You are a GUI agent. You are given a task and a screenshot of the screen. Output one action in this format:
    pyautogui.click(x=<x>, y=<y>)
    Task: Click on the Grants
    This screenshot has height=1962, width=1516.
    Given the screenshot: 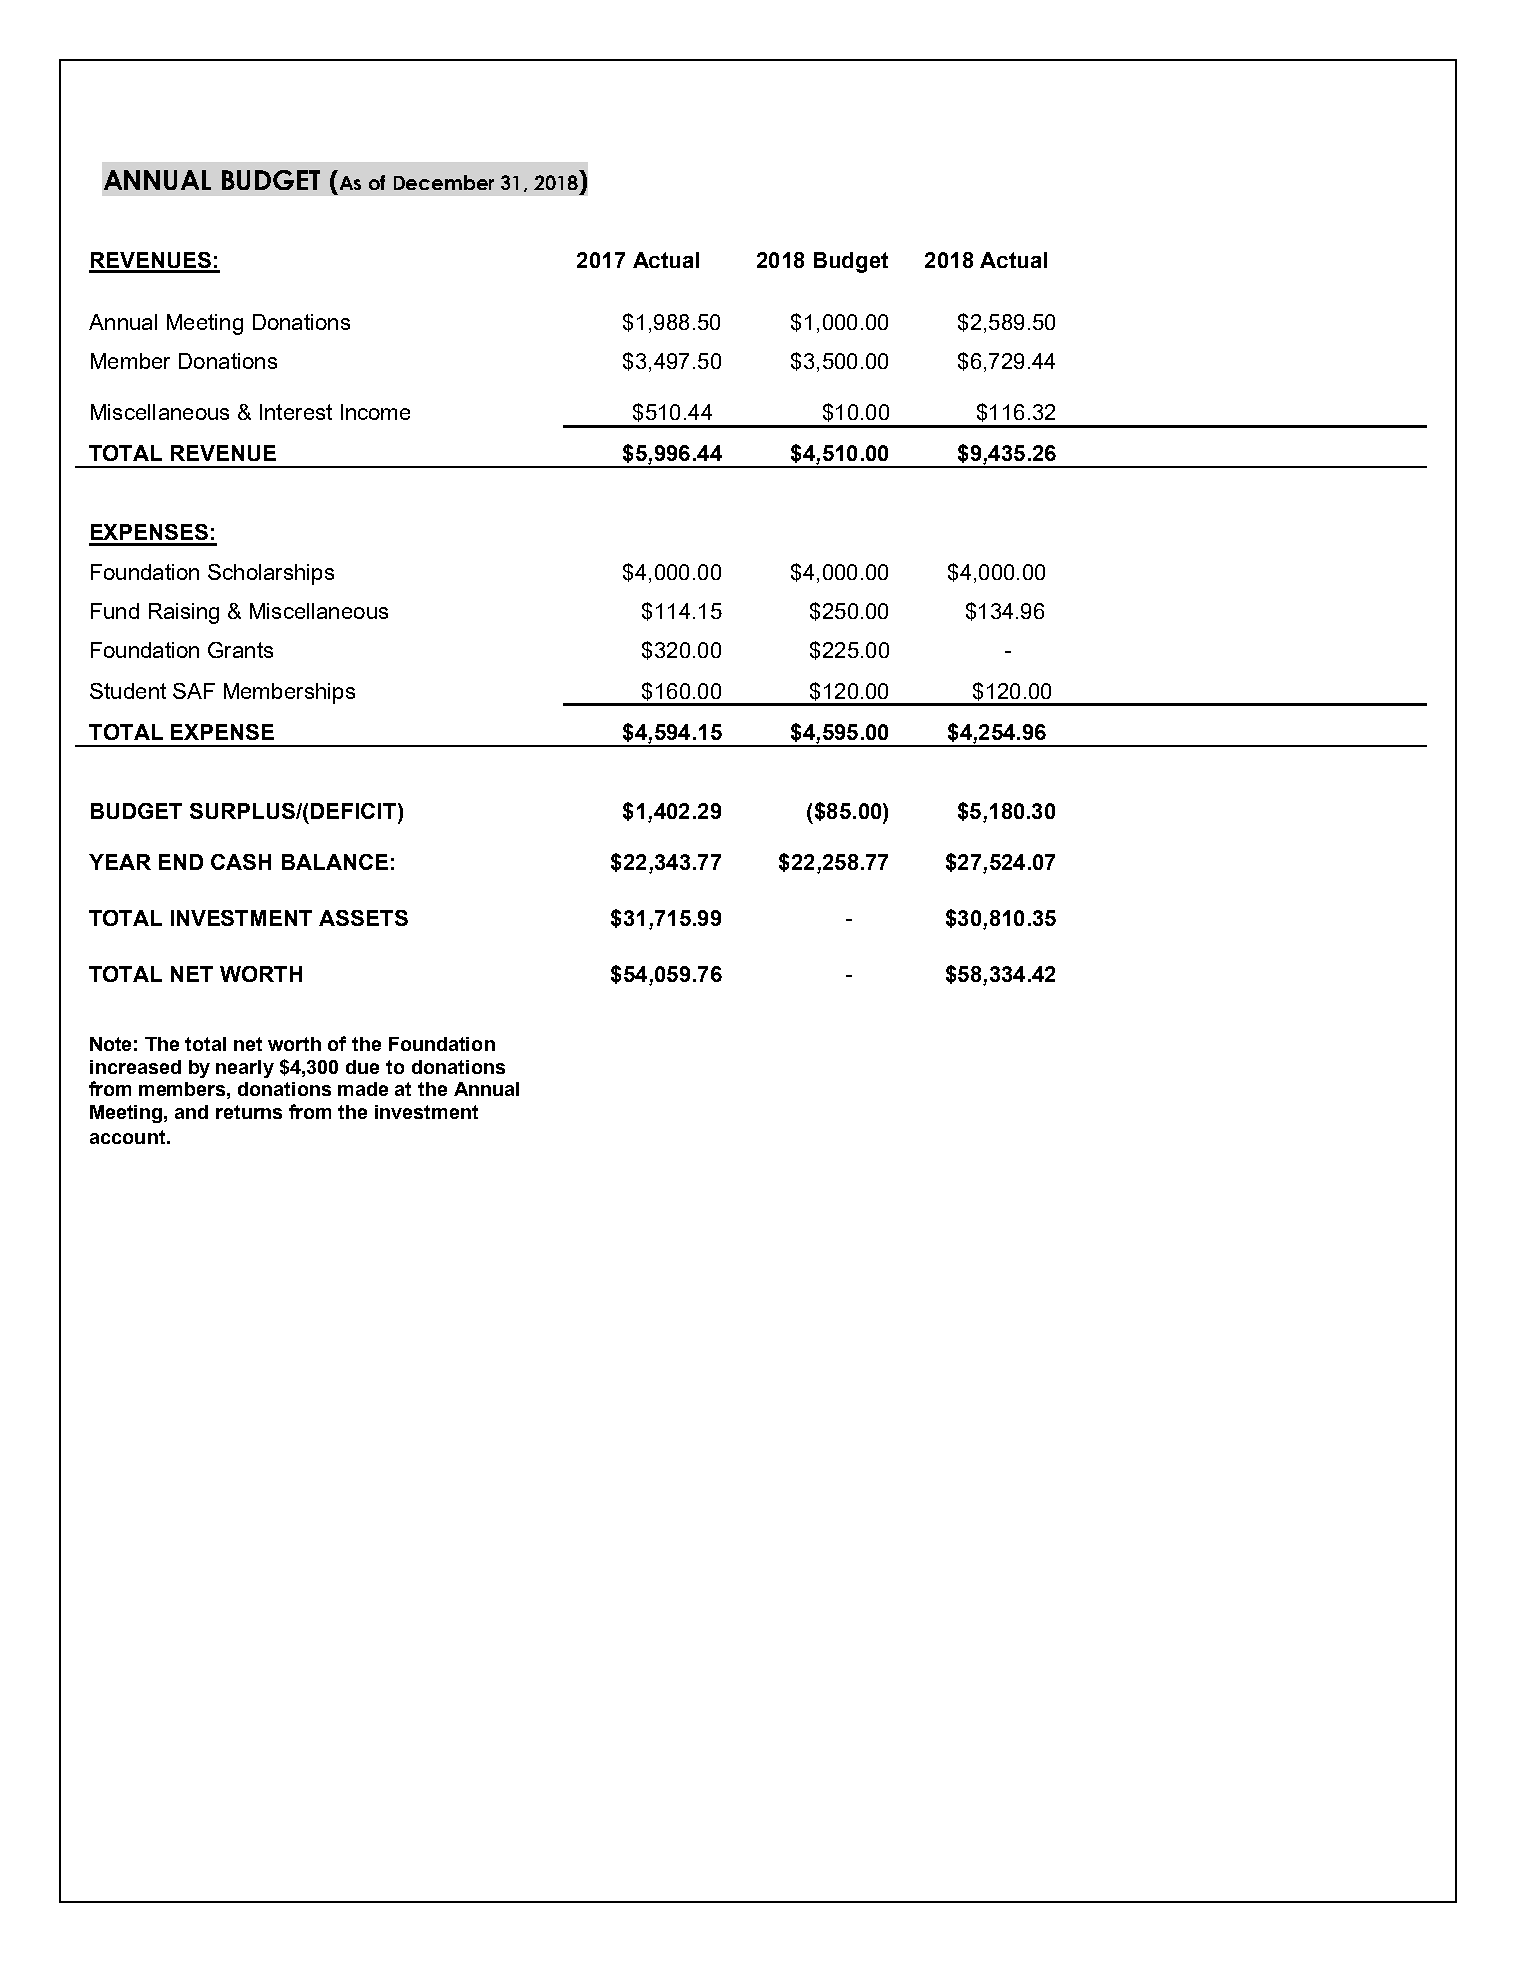 What is the action you would take?
    pyautogui.click(x=240, y=650)
